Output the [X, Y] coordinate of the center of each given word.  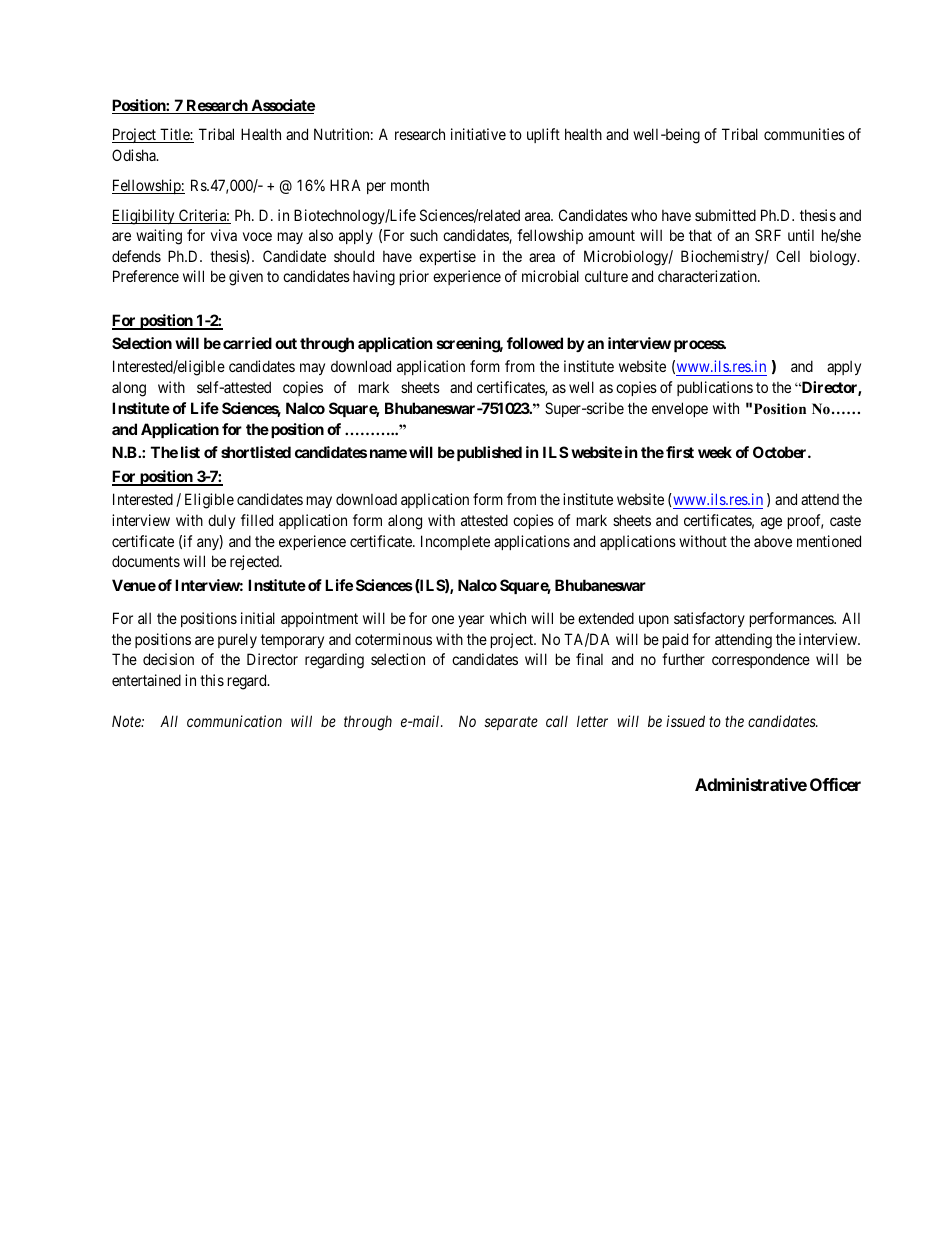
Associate [282, 106]
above [773, 541]
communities [804, 134]
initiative [478, 134]
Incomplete [455, 542]
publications [715, 388]
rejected [255, 562]
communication [234, 721]
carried [247, 343]
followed [535, 343]
